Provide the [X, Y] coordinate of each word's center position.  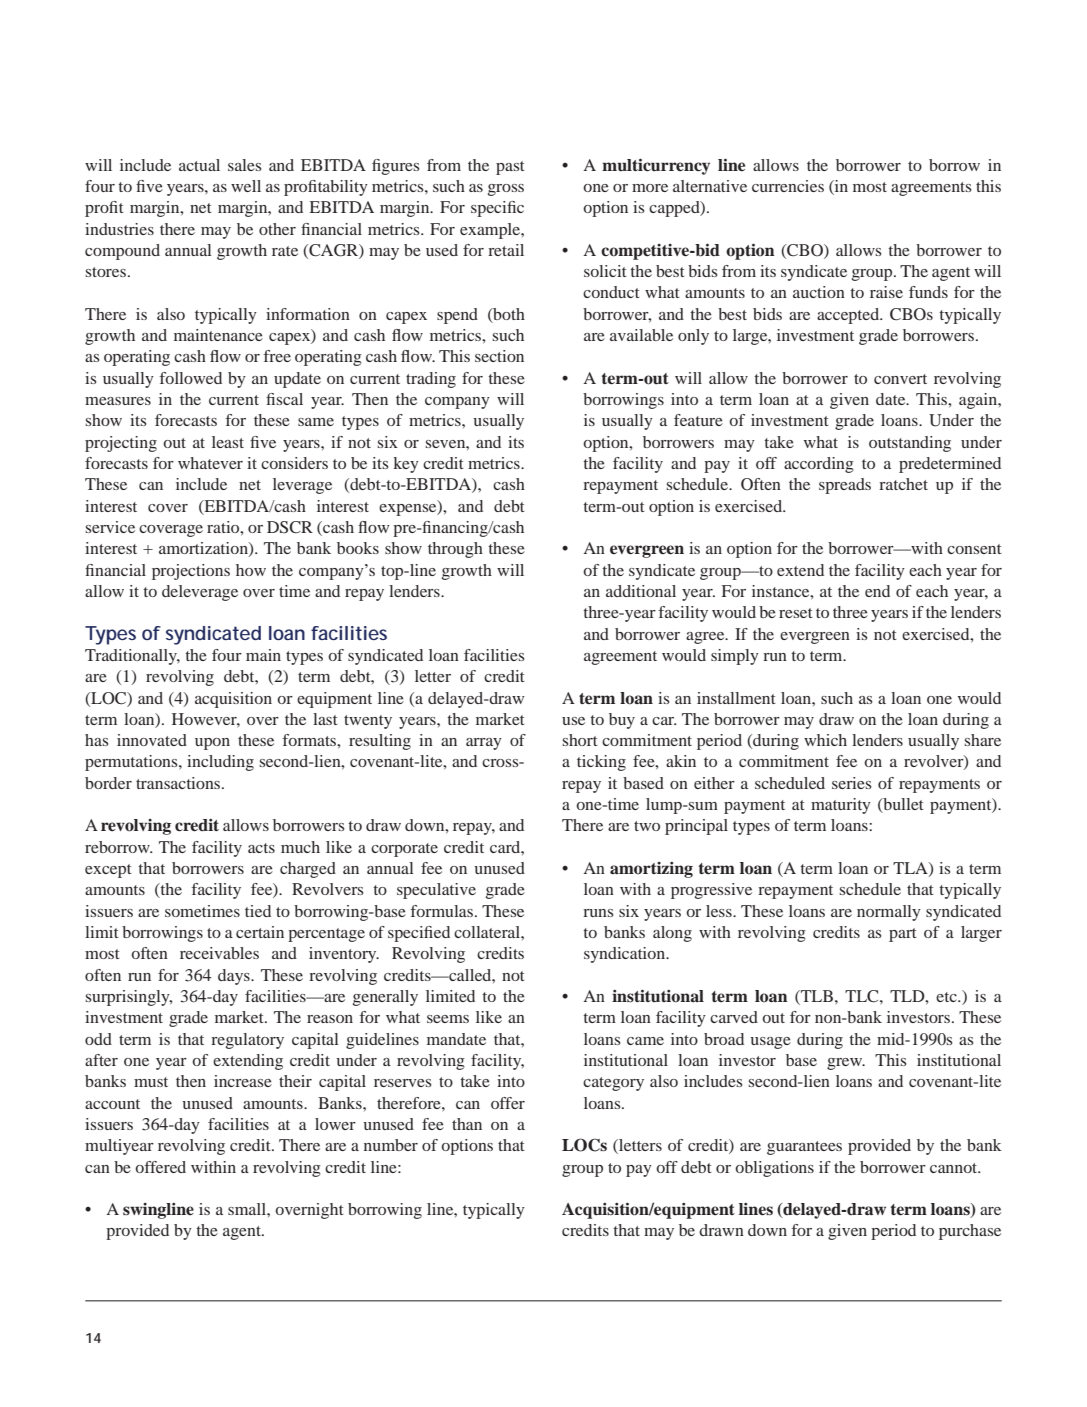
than [467, 1124]
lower [335, 1124]
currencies [788, 186]
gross [506, 190]
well [246, 186]
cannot [955, 1168]
